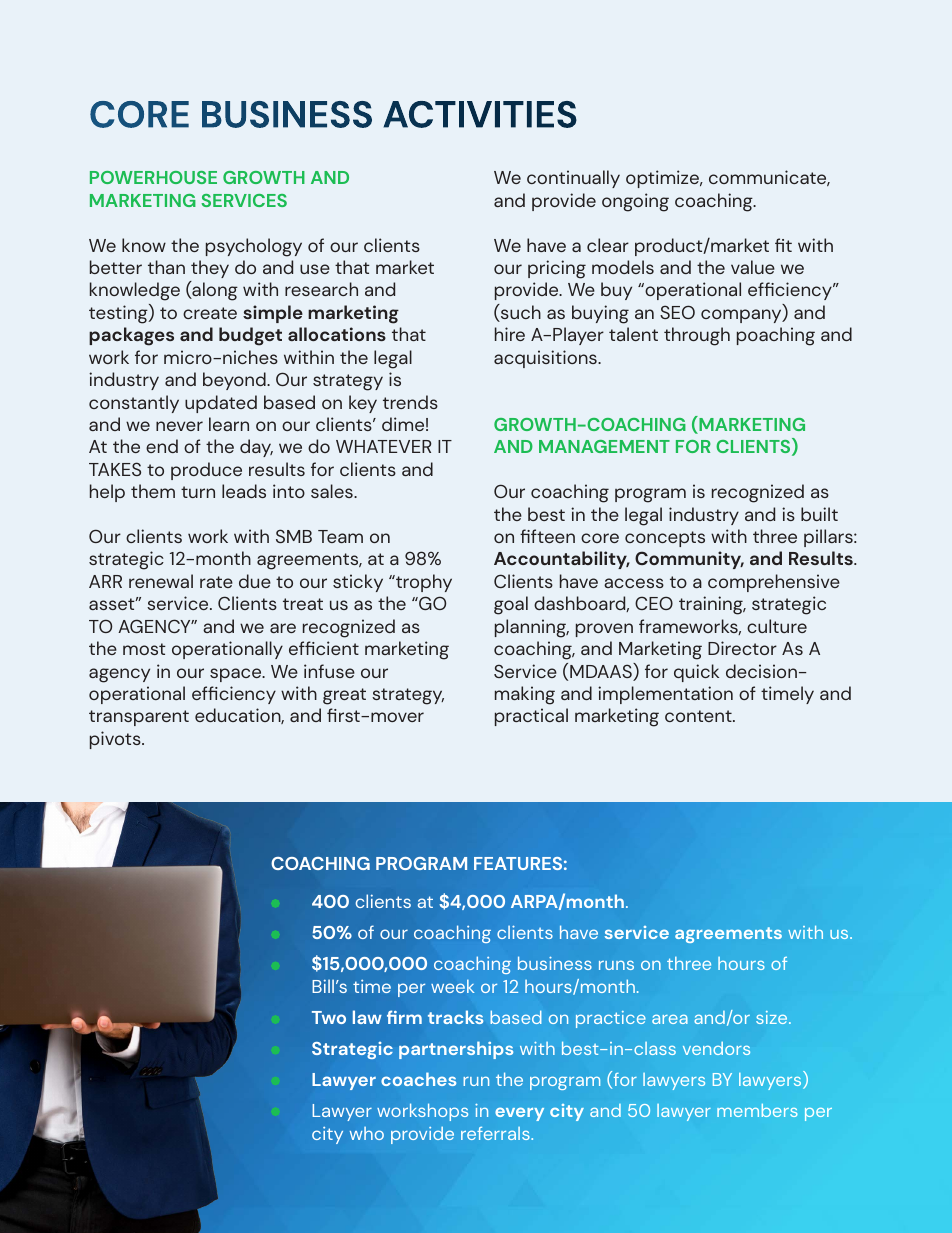  Describe the element at coordinates (144, 649) in the document. I see `most` at that location.
